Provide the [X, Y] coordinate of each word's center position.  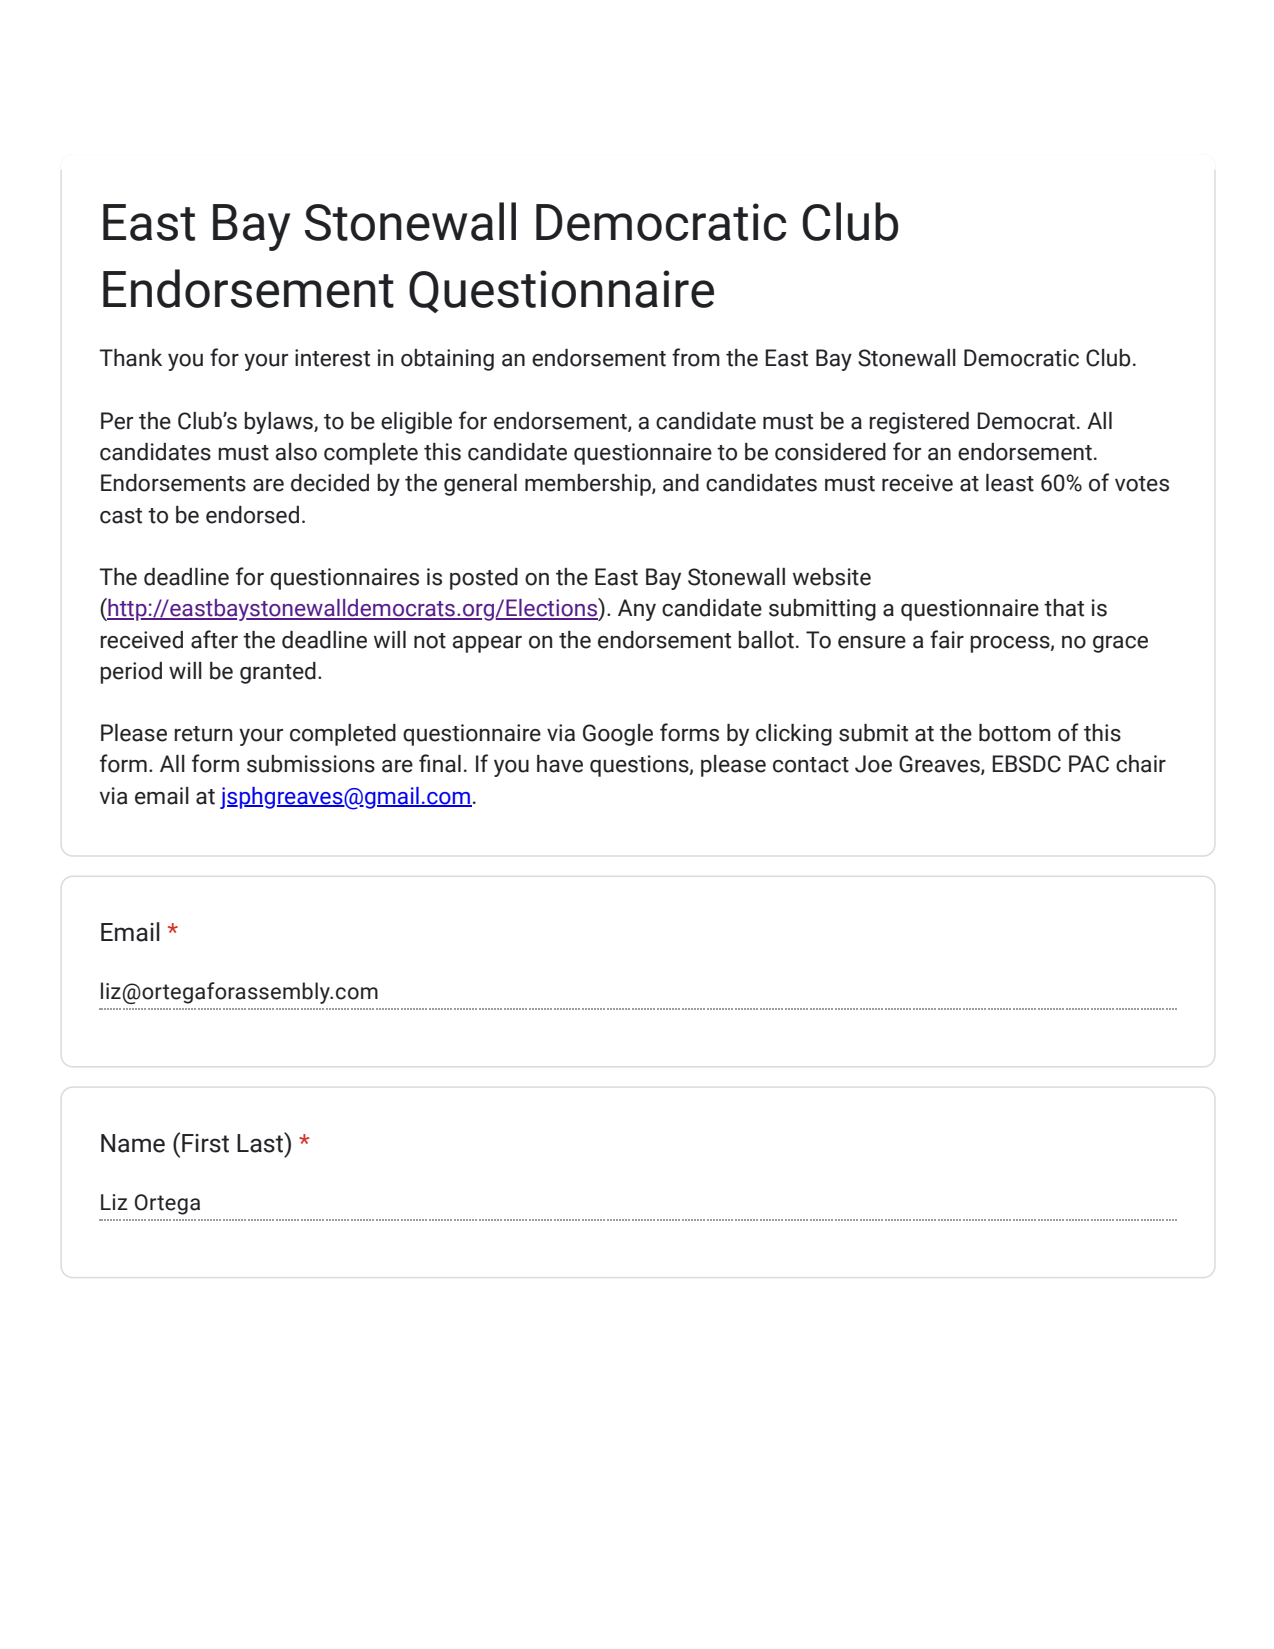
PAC [1089, 764]
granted [278, 673]
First [205, 1143]
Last [261, 1142]
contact [811, 765]
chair [1141, 764]
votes [1142, 484]
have [560, 764]
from [696, 357]
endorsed [252, 515]
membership [589, 485]
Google [618, 735]
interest [332, 358]
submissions [311, 764]
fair [947, 639]
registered [919, 423]
